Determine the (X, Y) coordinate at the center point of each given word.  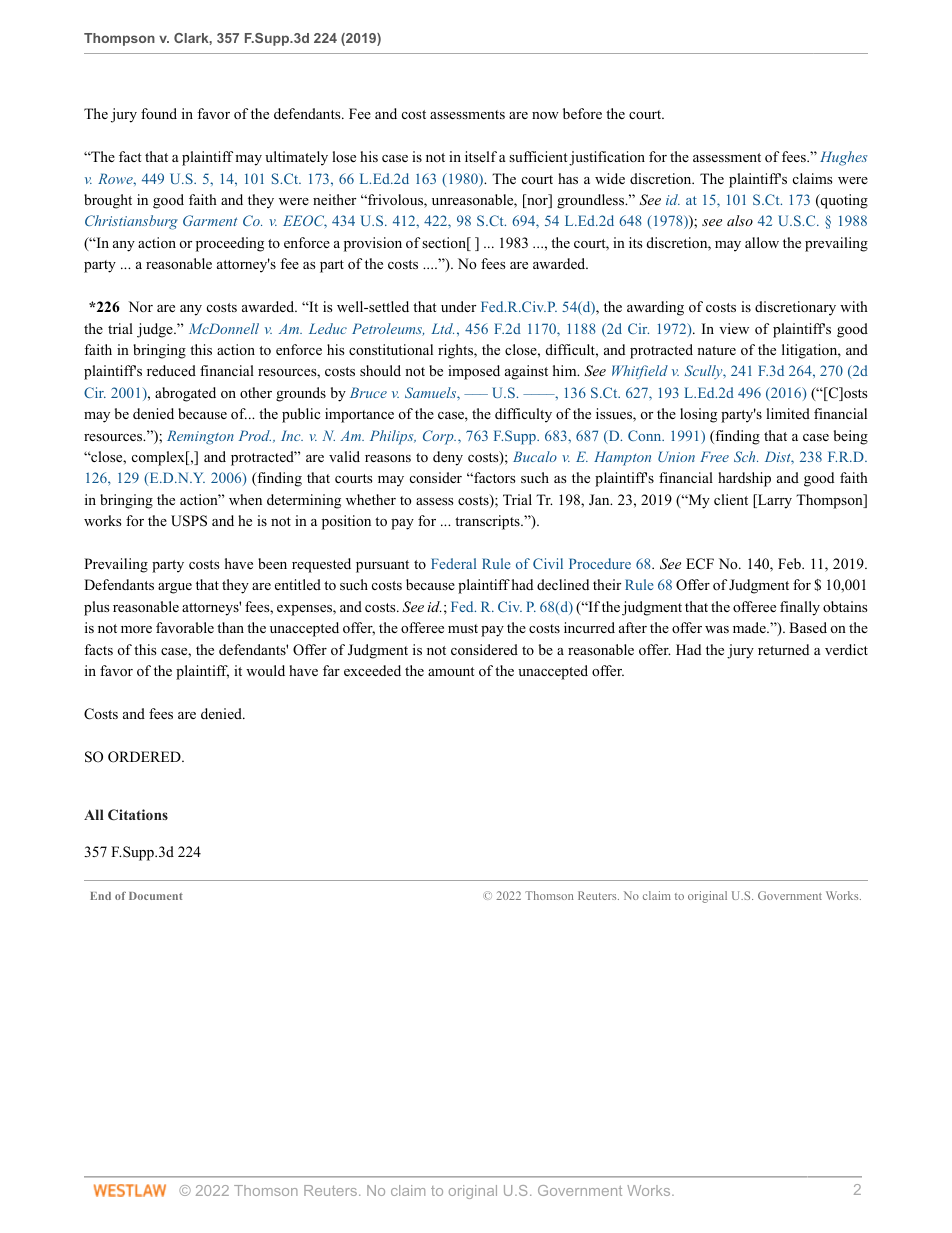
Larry (774, 501)
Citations (138, 815)
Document (156, 896)
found (159, 113)
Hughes (843, 158)
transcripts (488, 522)
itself (481, 156)
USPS (189, 521)
